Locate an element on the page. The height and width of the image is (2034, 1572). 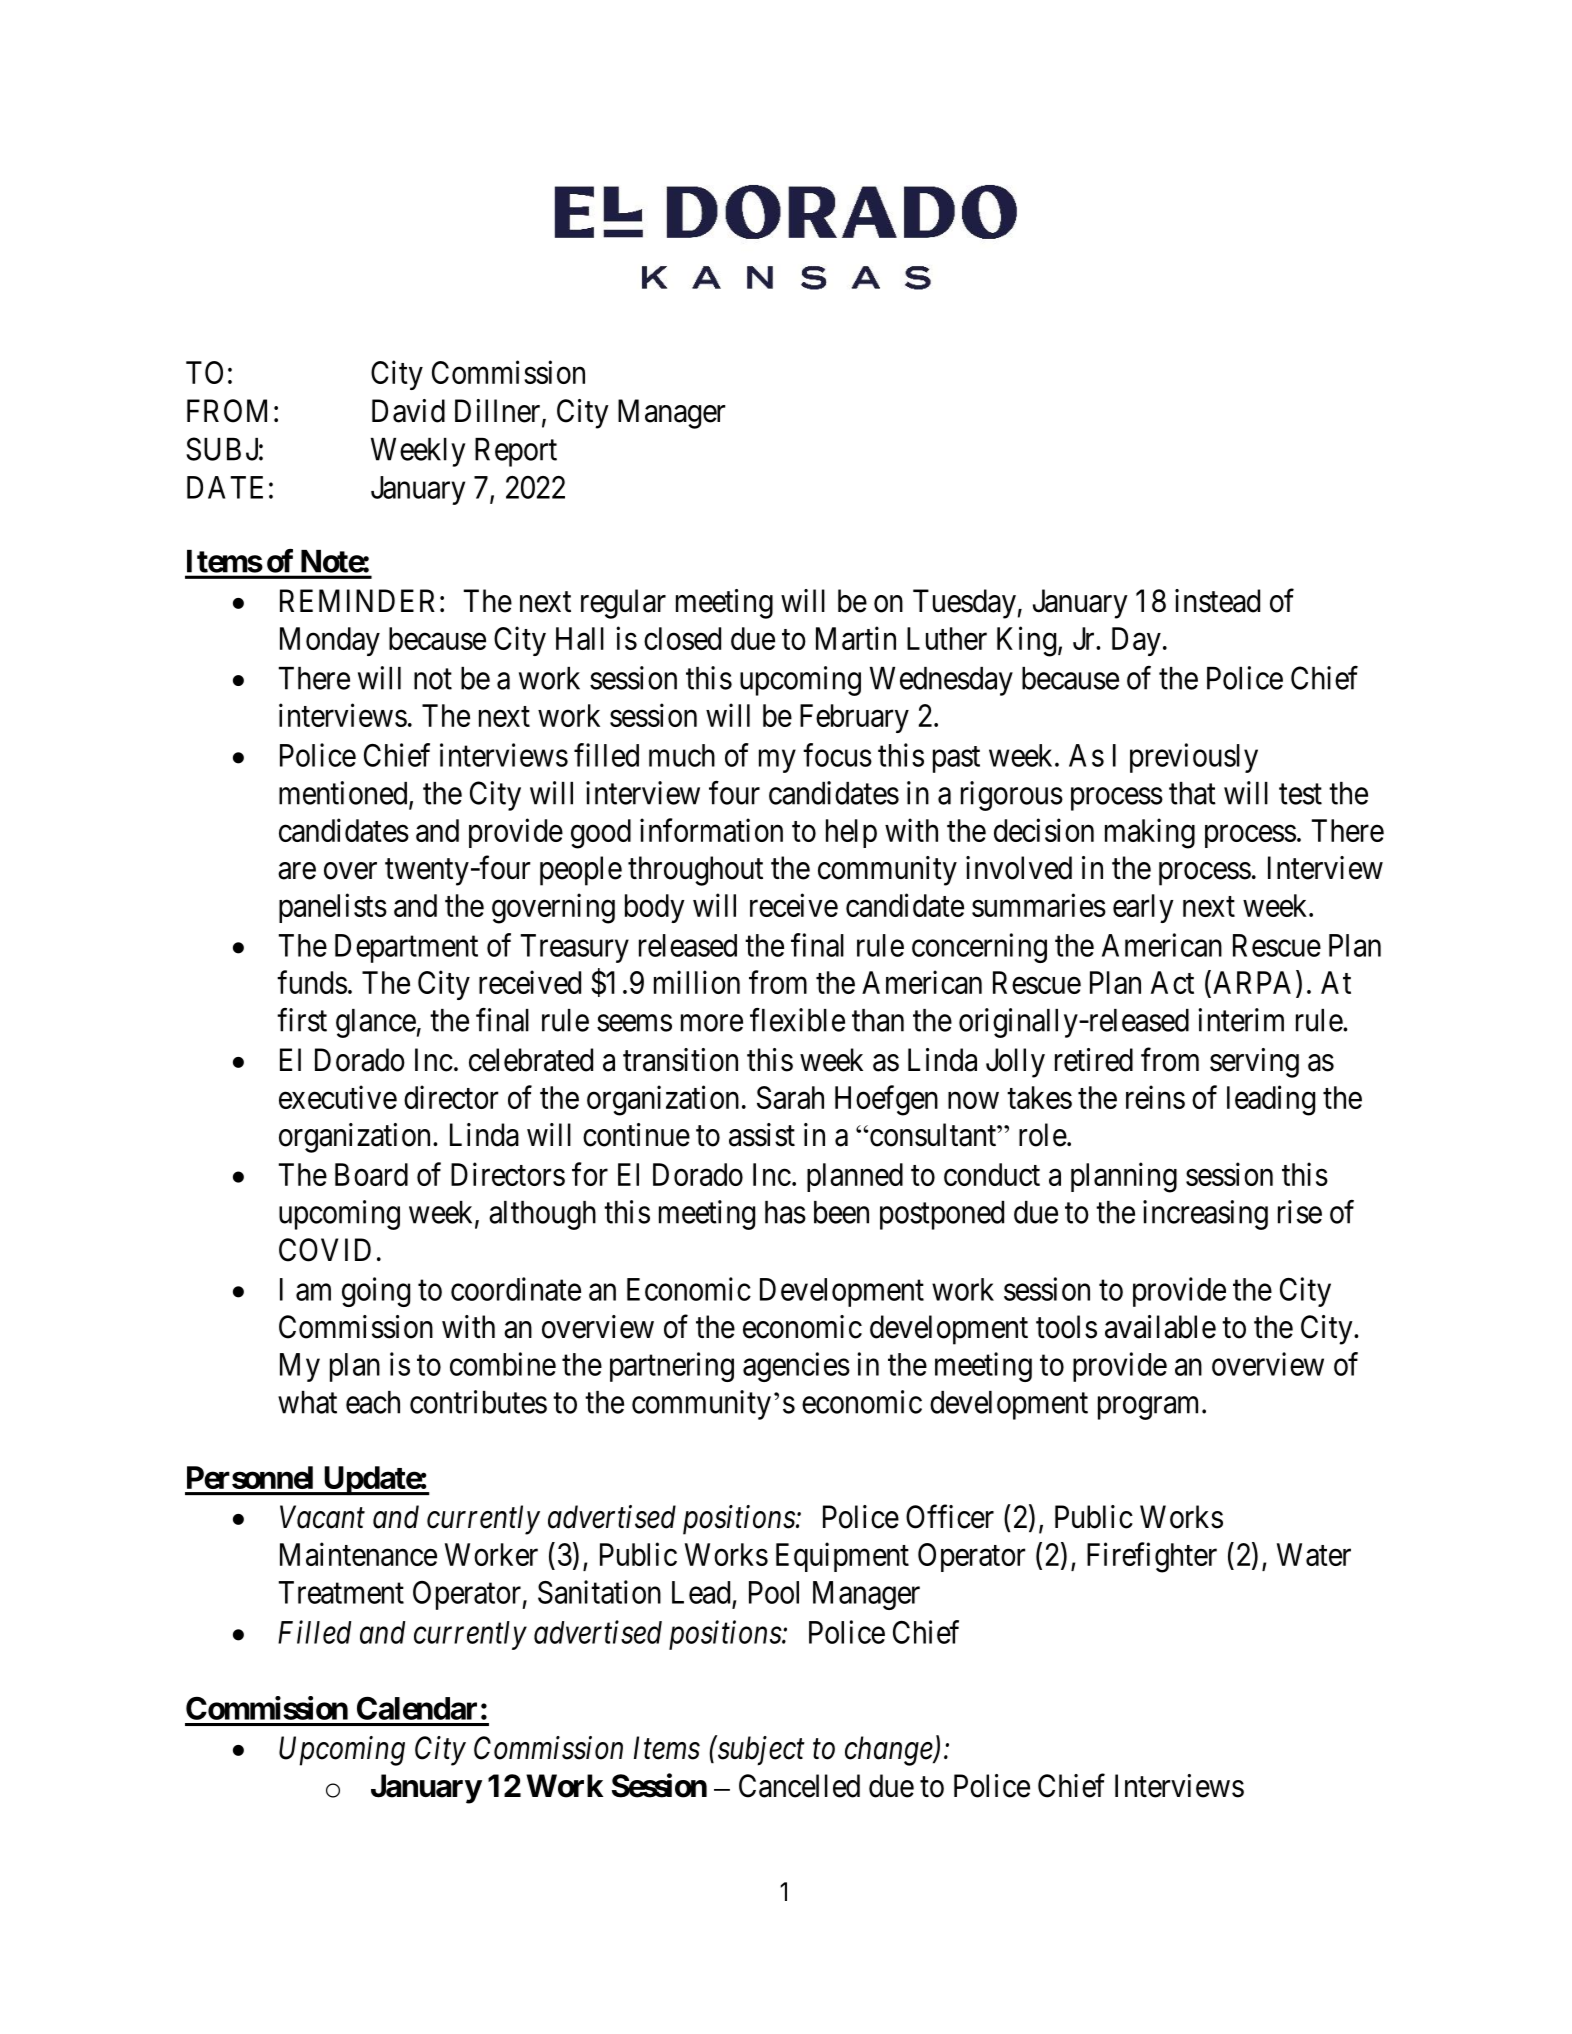
Firefighter is located at coordinates (1152, 1557).
